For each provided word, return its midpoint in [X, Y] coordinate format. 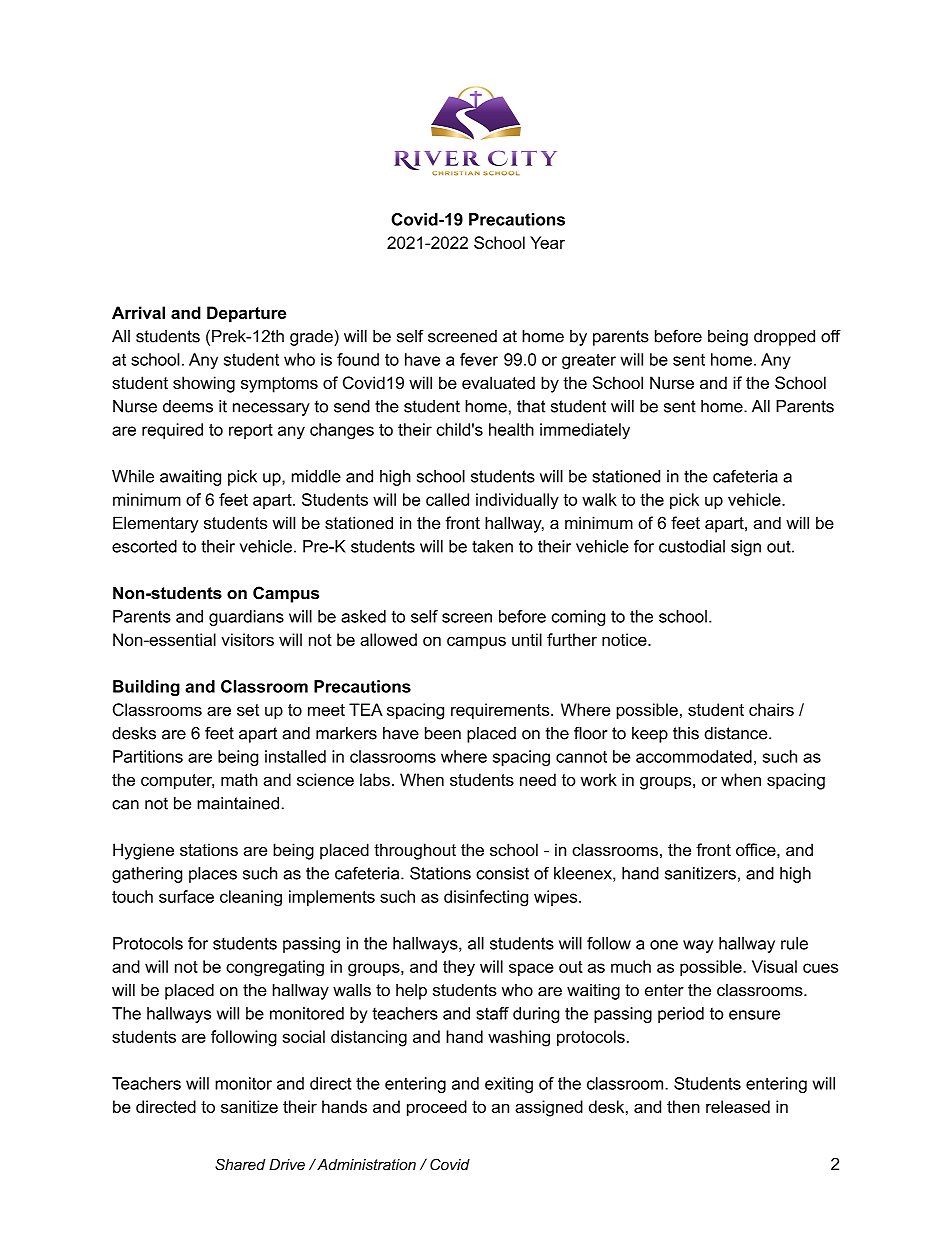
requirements [501, 711]
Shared [240, 1164]
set [248, 710]
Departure [246, 314]
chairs [771, 709]
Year [547, 242]
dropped [784, 338]
